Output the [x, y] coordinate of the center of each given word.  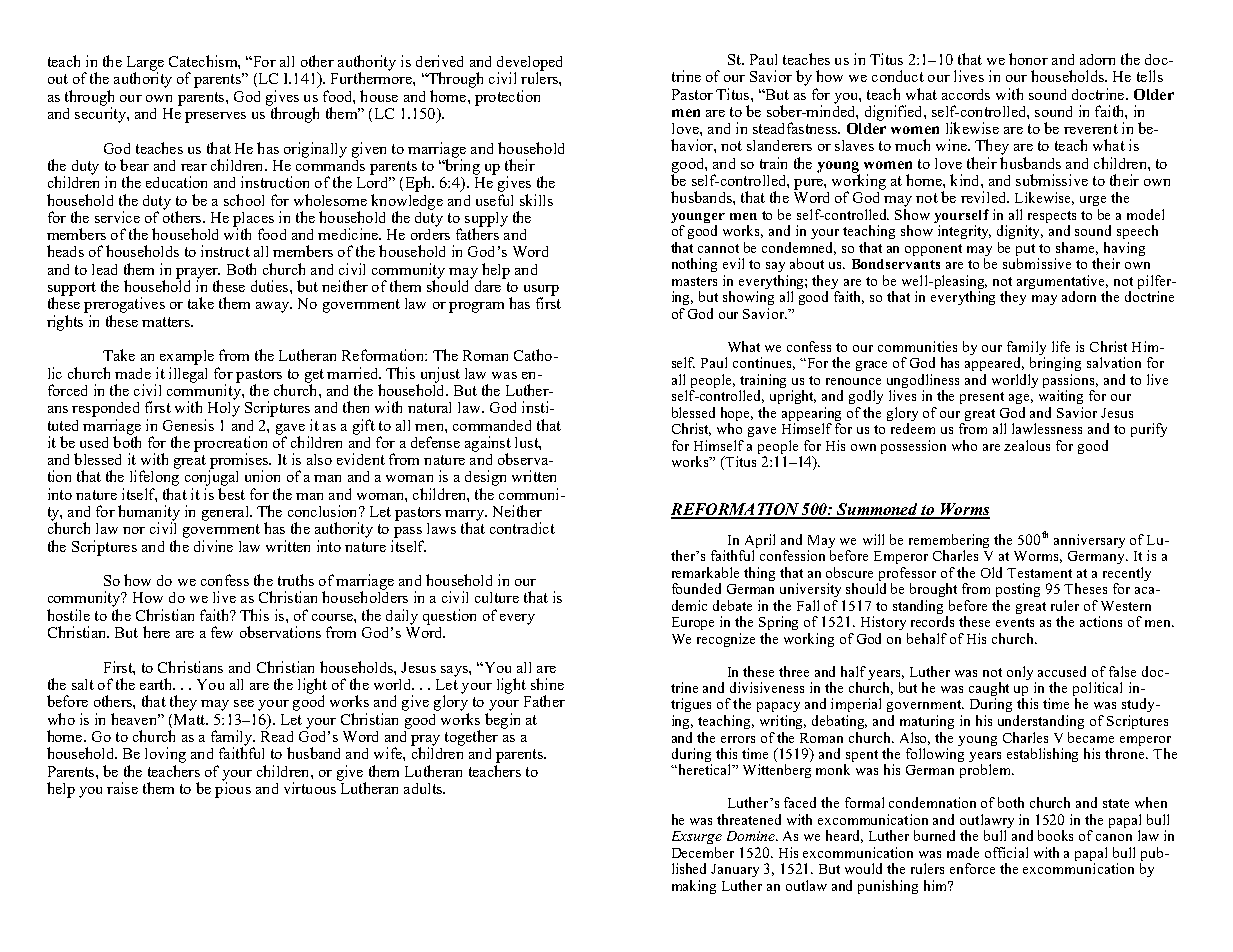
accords [966, 94]
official [1006, 852]
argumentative [1062, 283]
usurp [541, 291]
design [485, 478]
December [703, 852]
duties [271, 286]
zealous [1027, 445]
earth [157, 684]
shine [547, 684]
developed [529, 64]
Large [145, 64]
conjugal [211, 477]
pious [233, 789]
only [1020, 673]
